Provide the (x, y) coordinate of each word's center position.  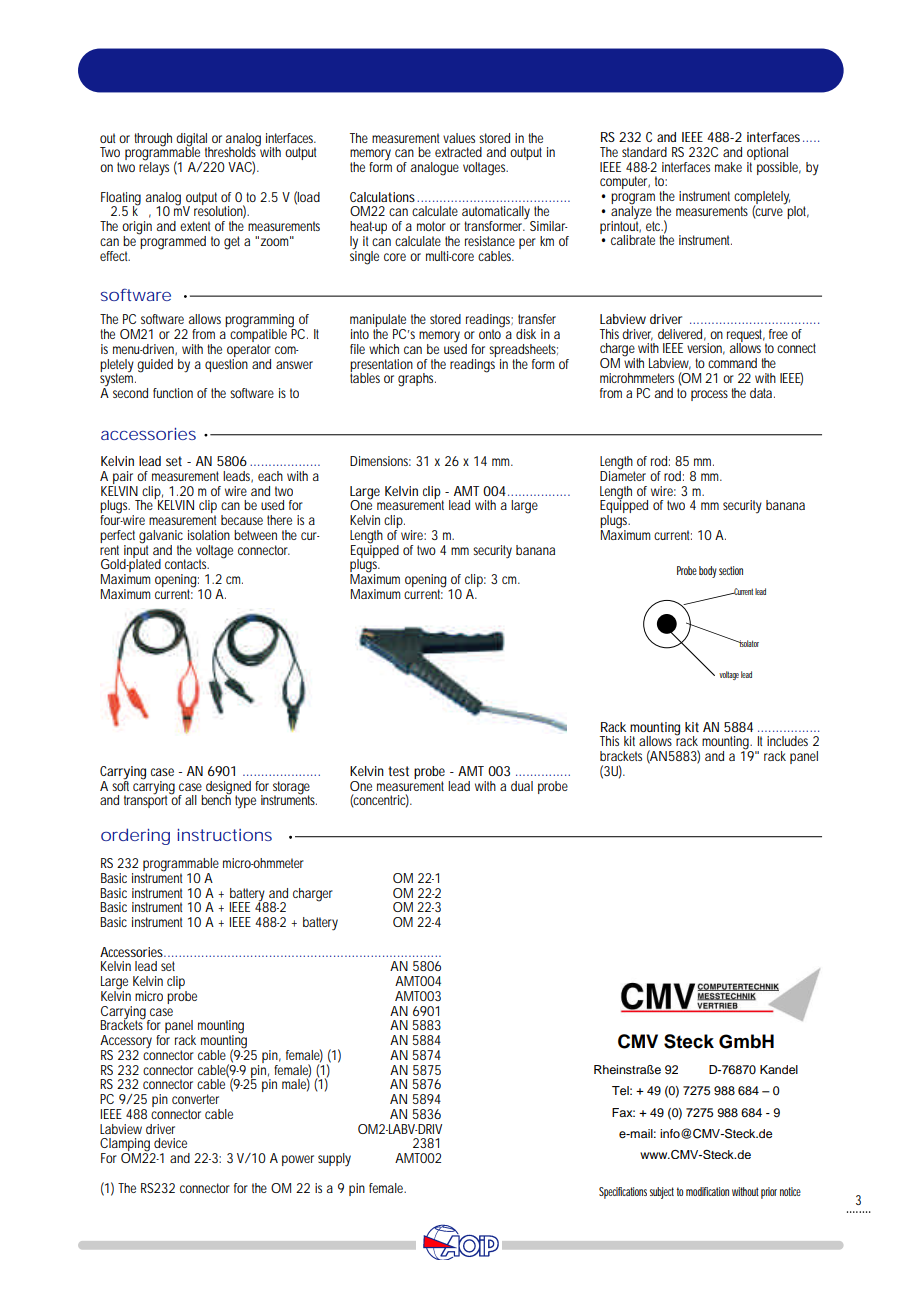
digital (192, 140)
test (398, 771)
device (170, 1143)
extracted (458, 152)
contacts (187, 564)
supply (334, 1160)
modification (707, 1191)
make (728, 167)
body (708, 572)
